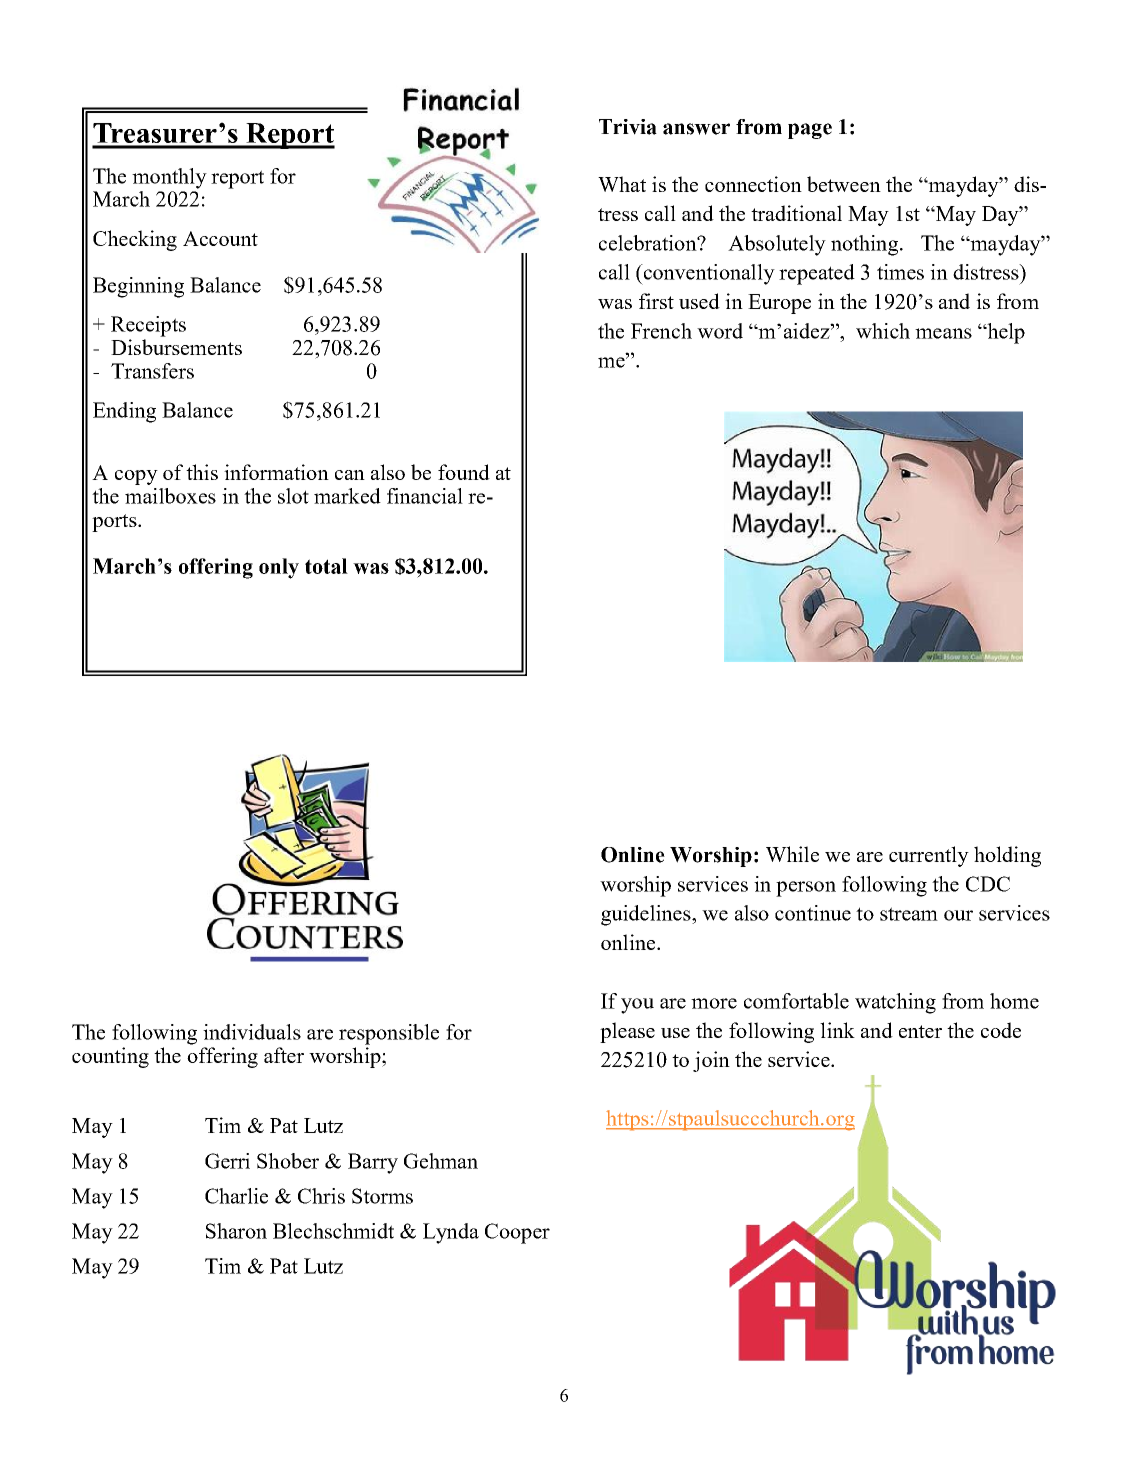  I want to click on means, so click(943, 333).
